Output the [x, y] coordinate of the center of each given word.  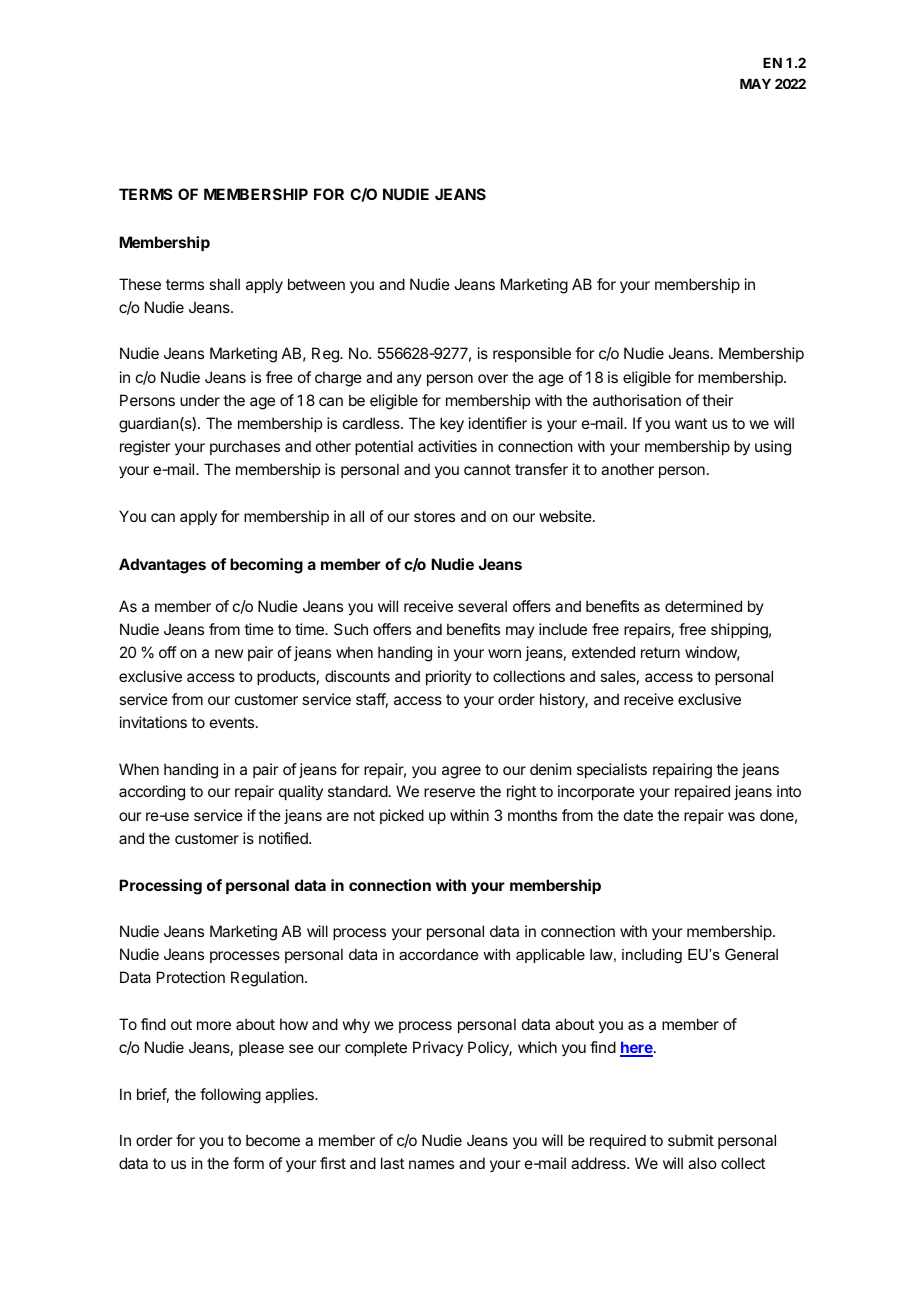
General [751, 954]
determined [703, 606]
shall [224, 284]
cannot [487, 469]
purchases [245, 447]
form [248, 1163]
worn [504, 653]
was [741, 816]
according [152, 793]
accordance [439, 954]
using [773, 448]
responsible [532, 354]
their [718, 400]
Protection [191, 977]
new [229, 653]
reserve [449, 792]
